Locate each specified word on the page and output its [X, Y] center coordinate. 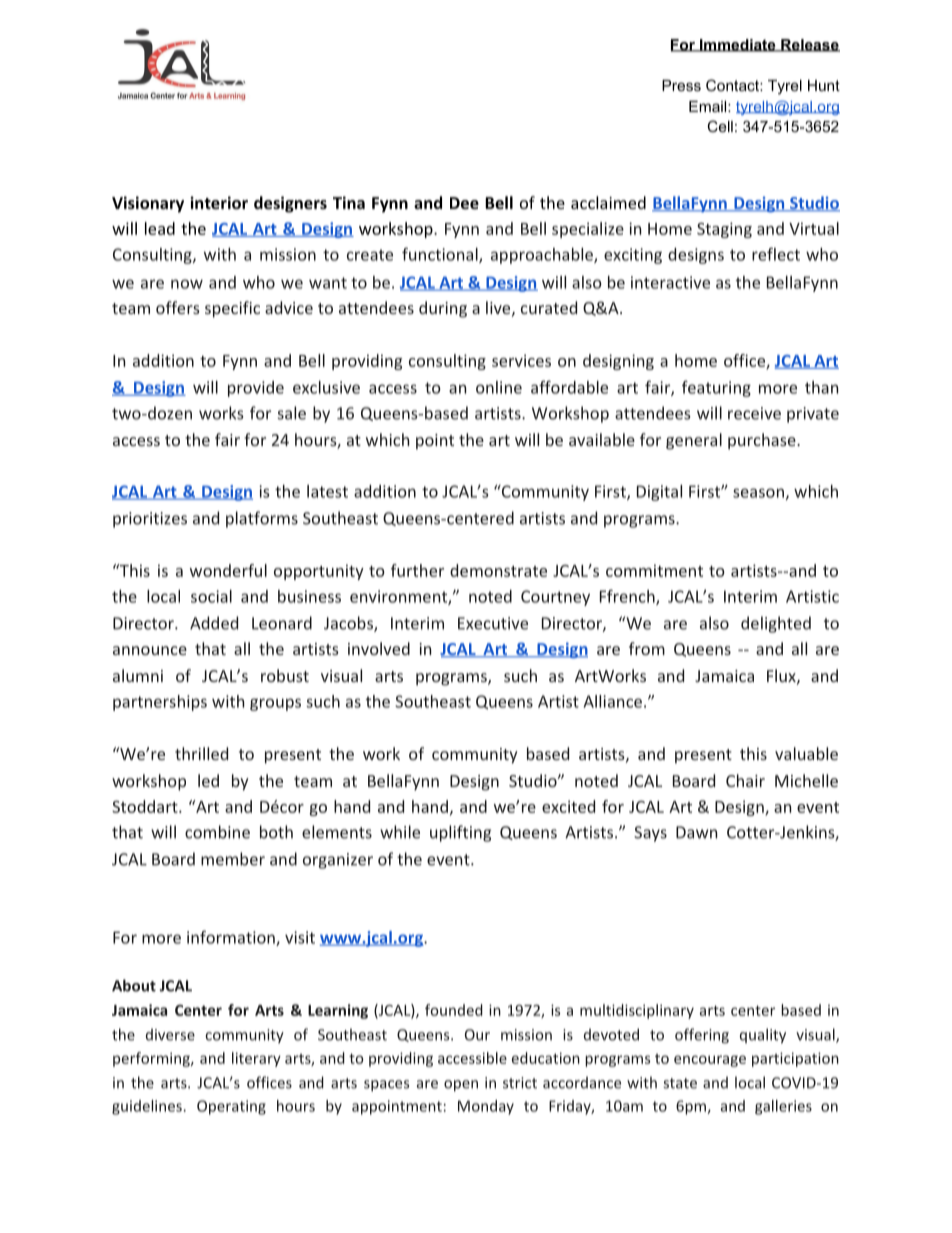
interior [219, 202]
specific [232, 309]
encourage [710, 1061]
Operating [231, 1107]
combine [217, 832]
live [498, 307]
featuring [716, 388]
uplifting [460, 833]
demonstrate [498, 570]
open [461, 1086]
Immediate [738, 45]
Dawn [696, 832]
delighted [776, 624]
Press [681, 85]
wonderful [228, 570]
